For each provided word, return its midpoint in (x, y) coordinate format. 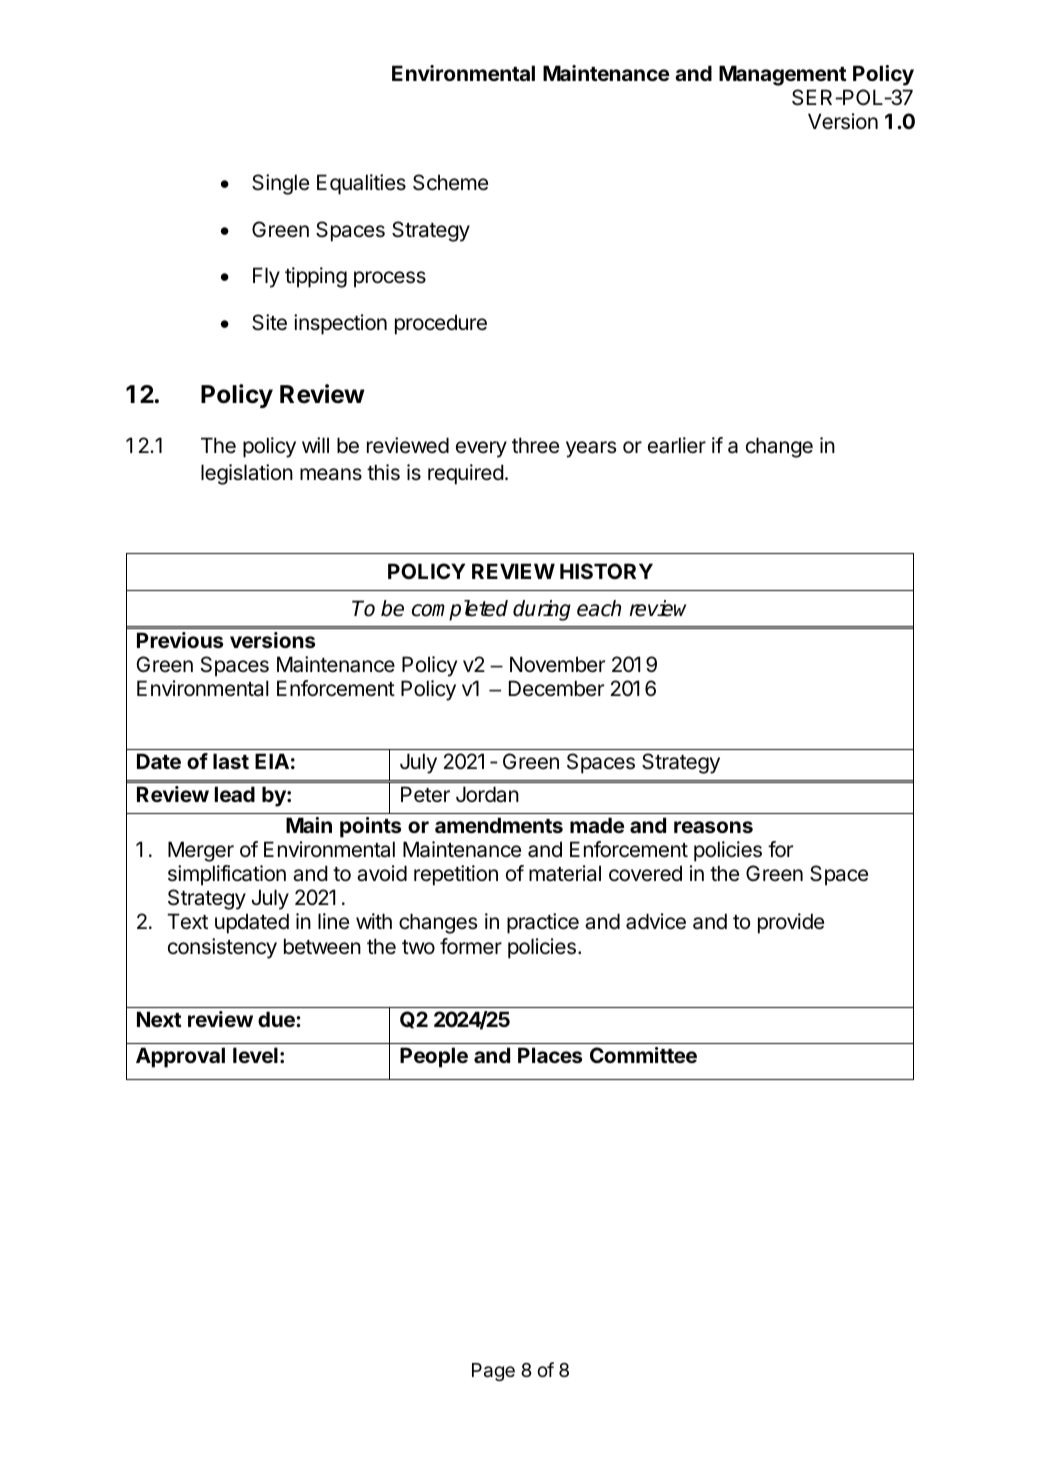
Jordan (487, 794)
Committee (643, 1055)
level (255, 1055)
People (434, 1057)
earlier (677, 445)
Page (493, 1372)
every (481, 449)
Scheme (450, 182)
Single (280, 184)
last (231, 761)
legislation (247, 474)
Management (783, 75)
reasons (713, 827)
